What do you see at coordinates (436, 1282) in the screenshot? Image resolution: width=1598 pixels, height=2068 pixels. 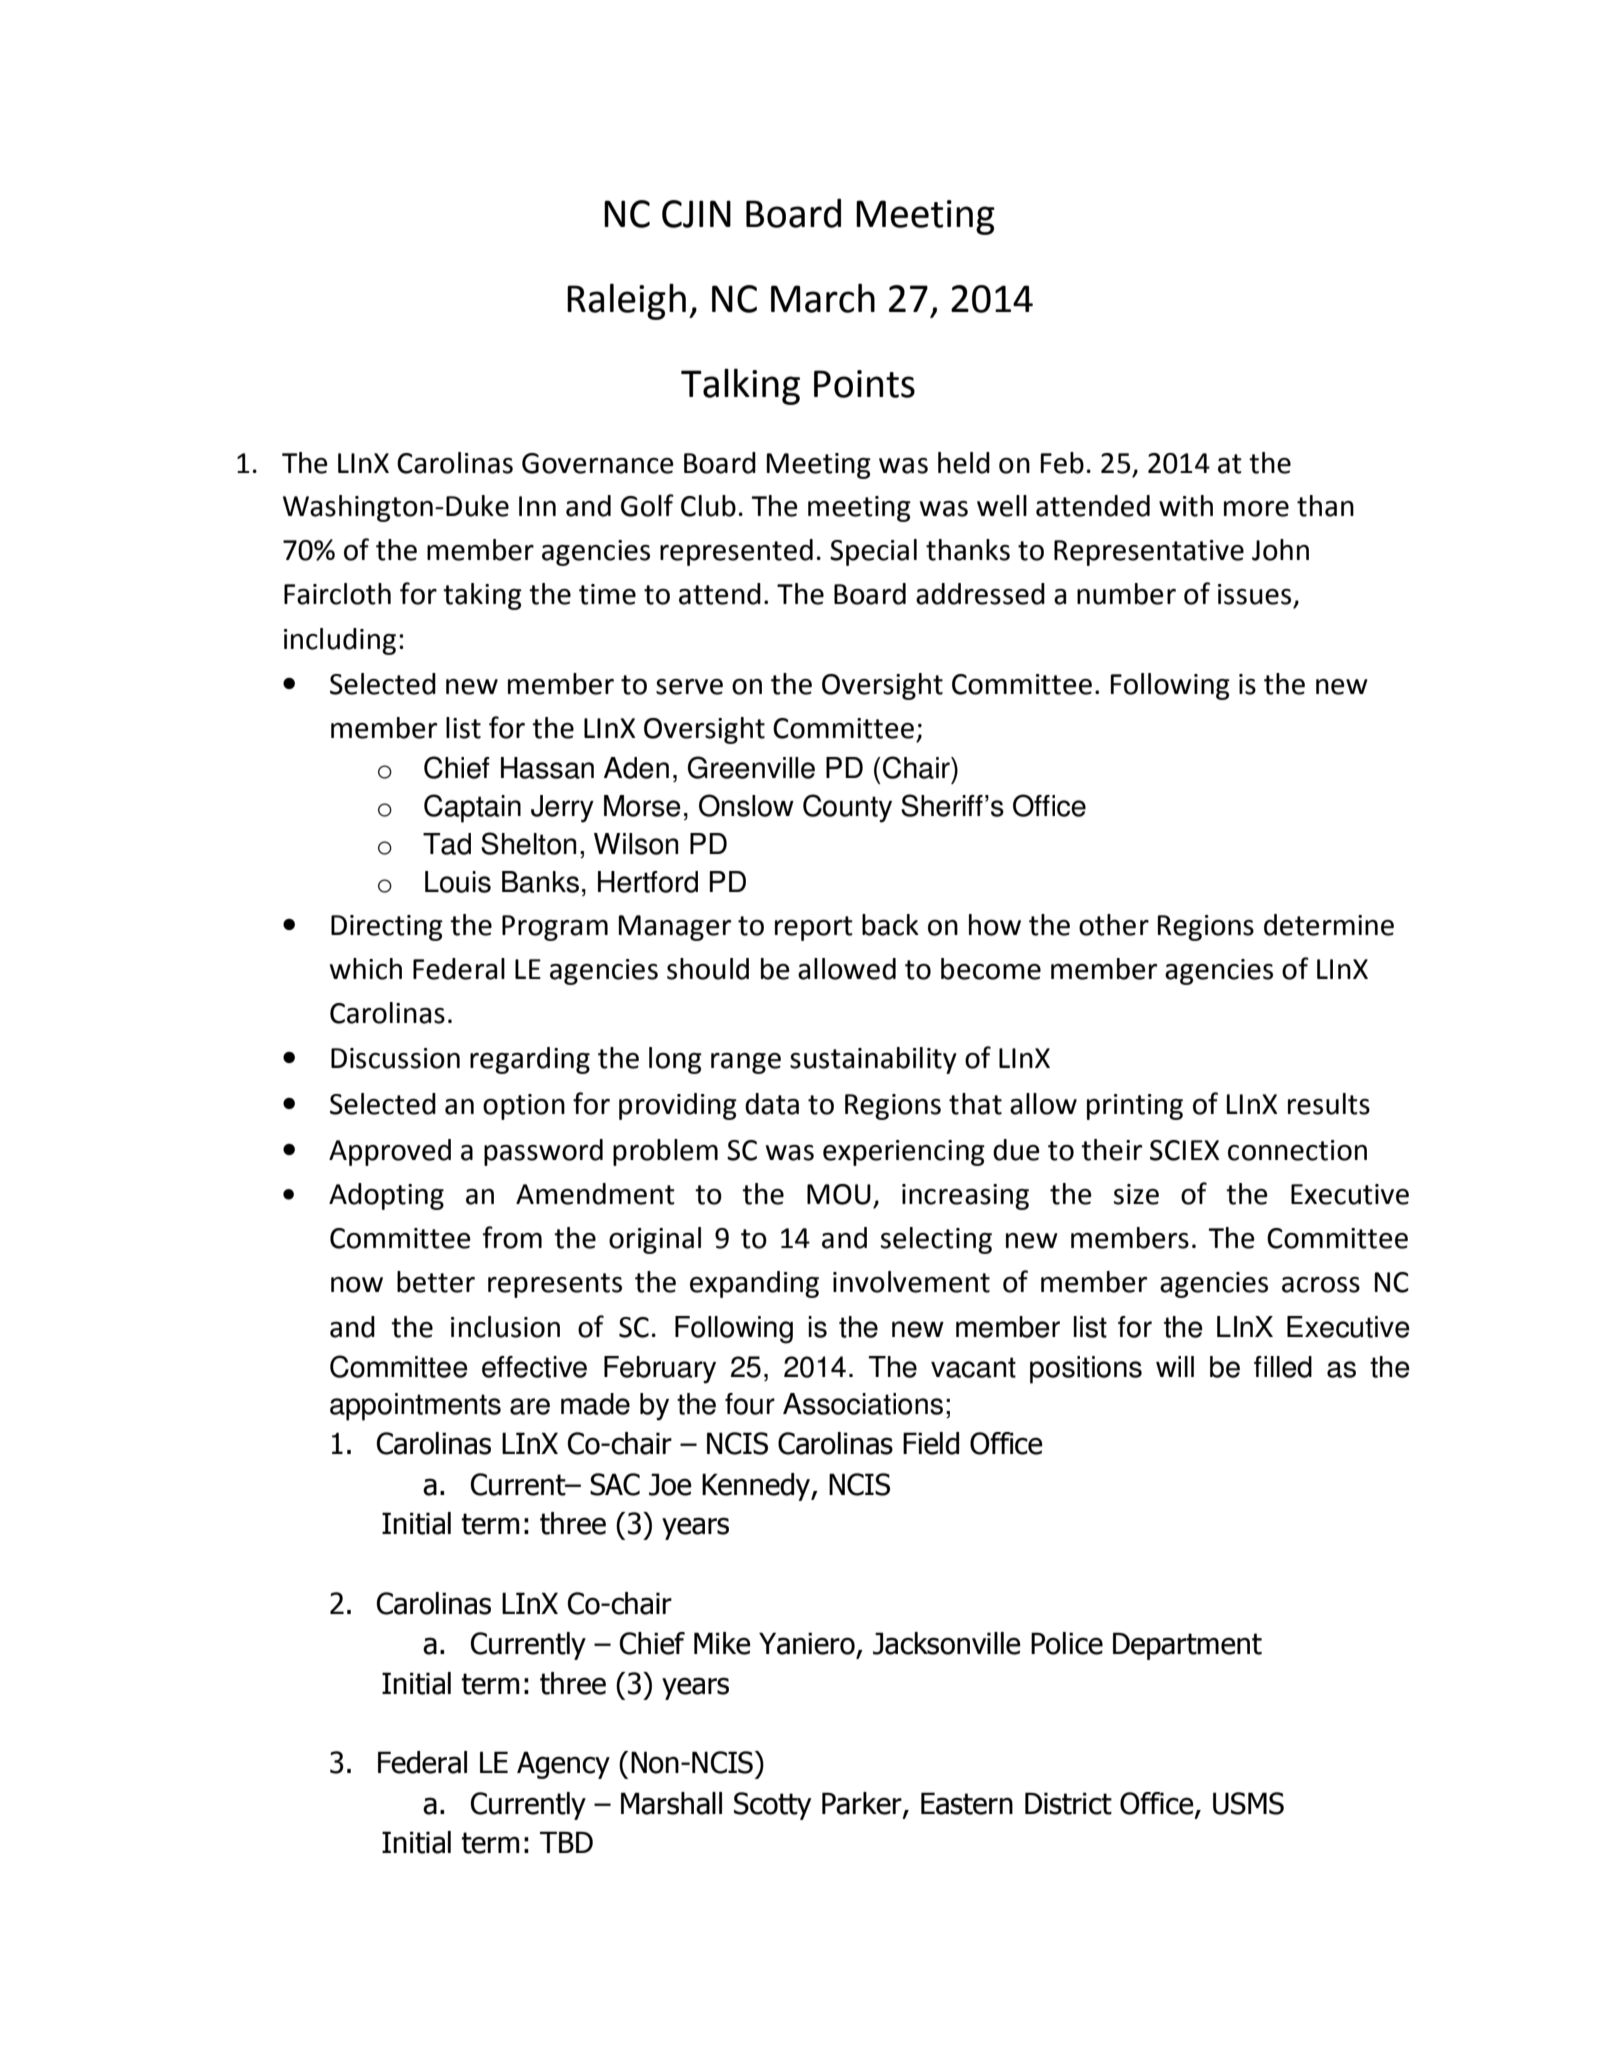 I see `better` at bounding box center [436, 1282].
